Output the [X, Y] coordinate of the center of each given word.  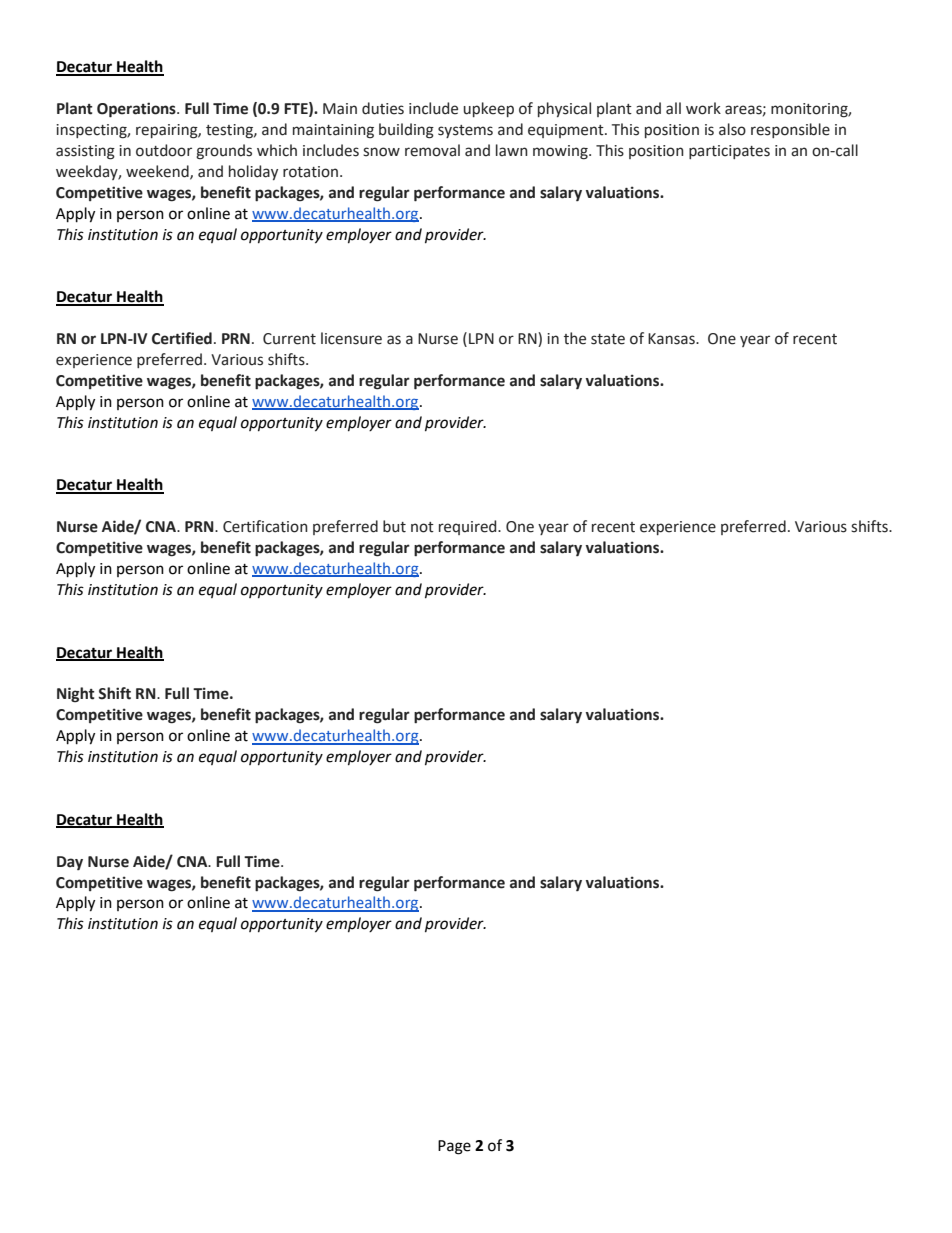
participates [729, 152]
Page [454, 1147]
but [394, 526]
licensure [351, 338]
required [469, 527]
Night [76, 695]
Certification [265, 526]
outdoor [164, 150]
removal [432, 150]
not [422, 527]
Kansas [672, 339]
